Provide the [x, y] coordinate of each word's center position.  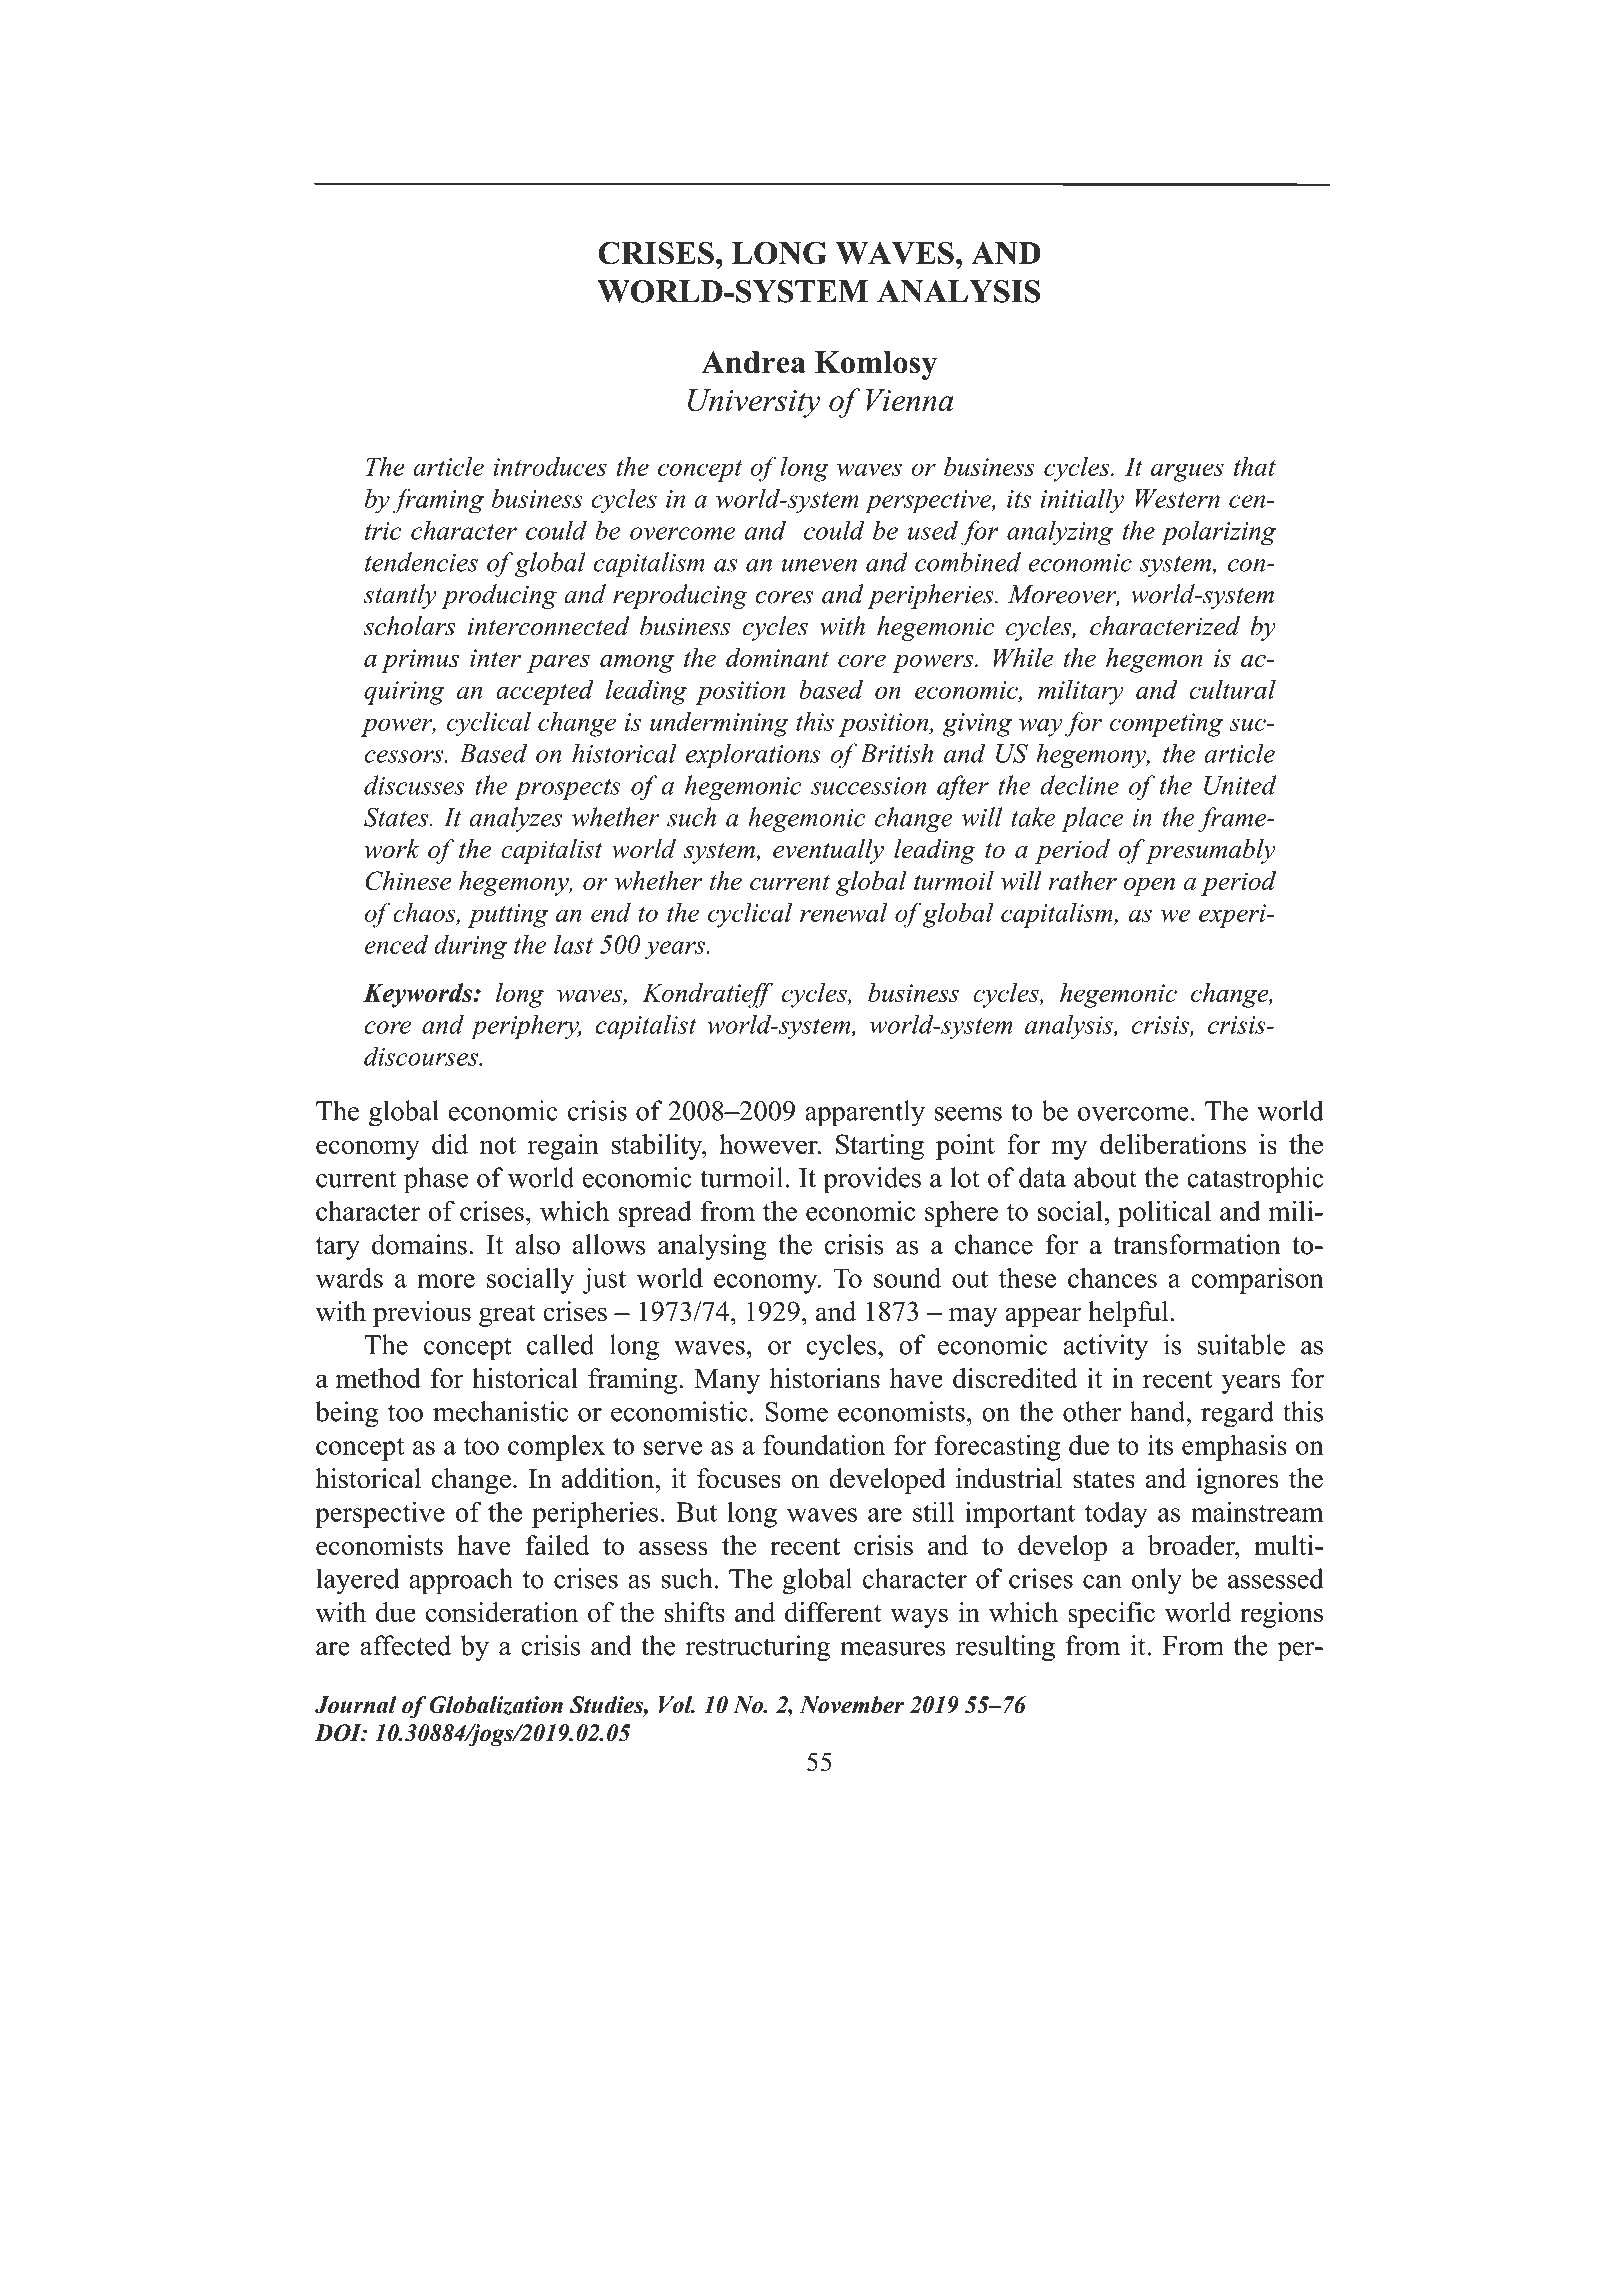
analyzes [516, 819]
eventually [828, 851]
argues [1187, 472]
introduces [550, 466]
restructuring [757, 1648]
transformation [1197, 1244]
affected [405, 1645]
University [754, 403]
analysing [712, 1247]
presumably [1210, 851]
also [537, 1244]
